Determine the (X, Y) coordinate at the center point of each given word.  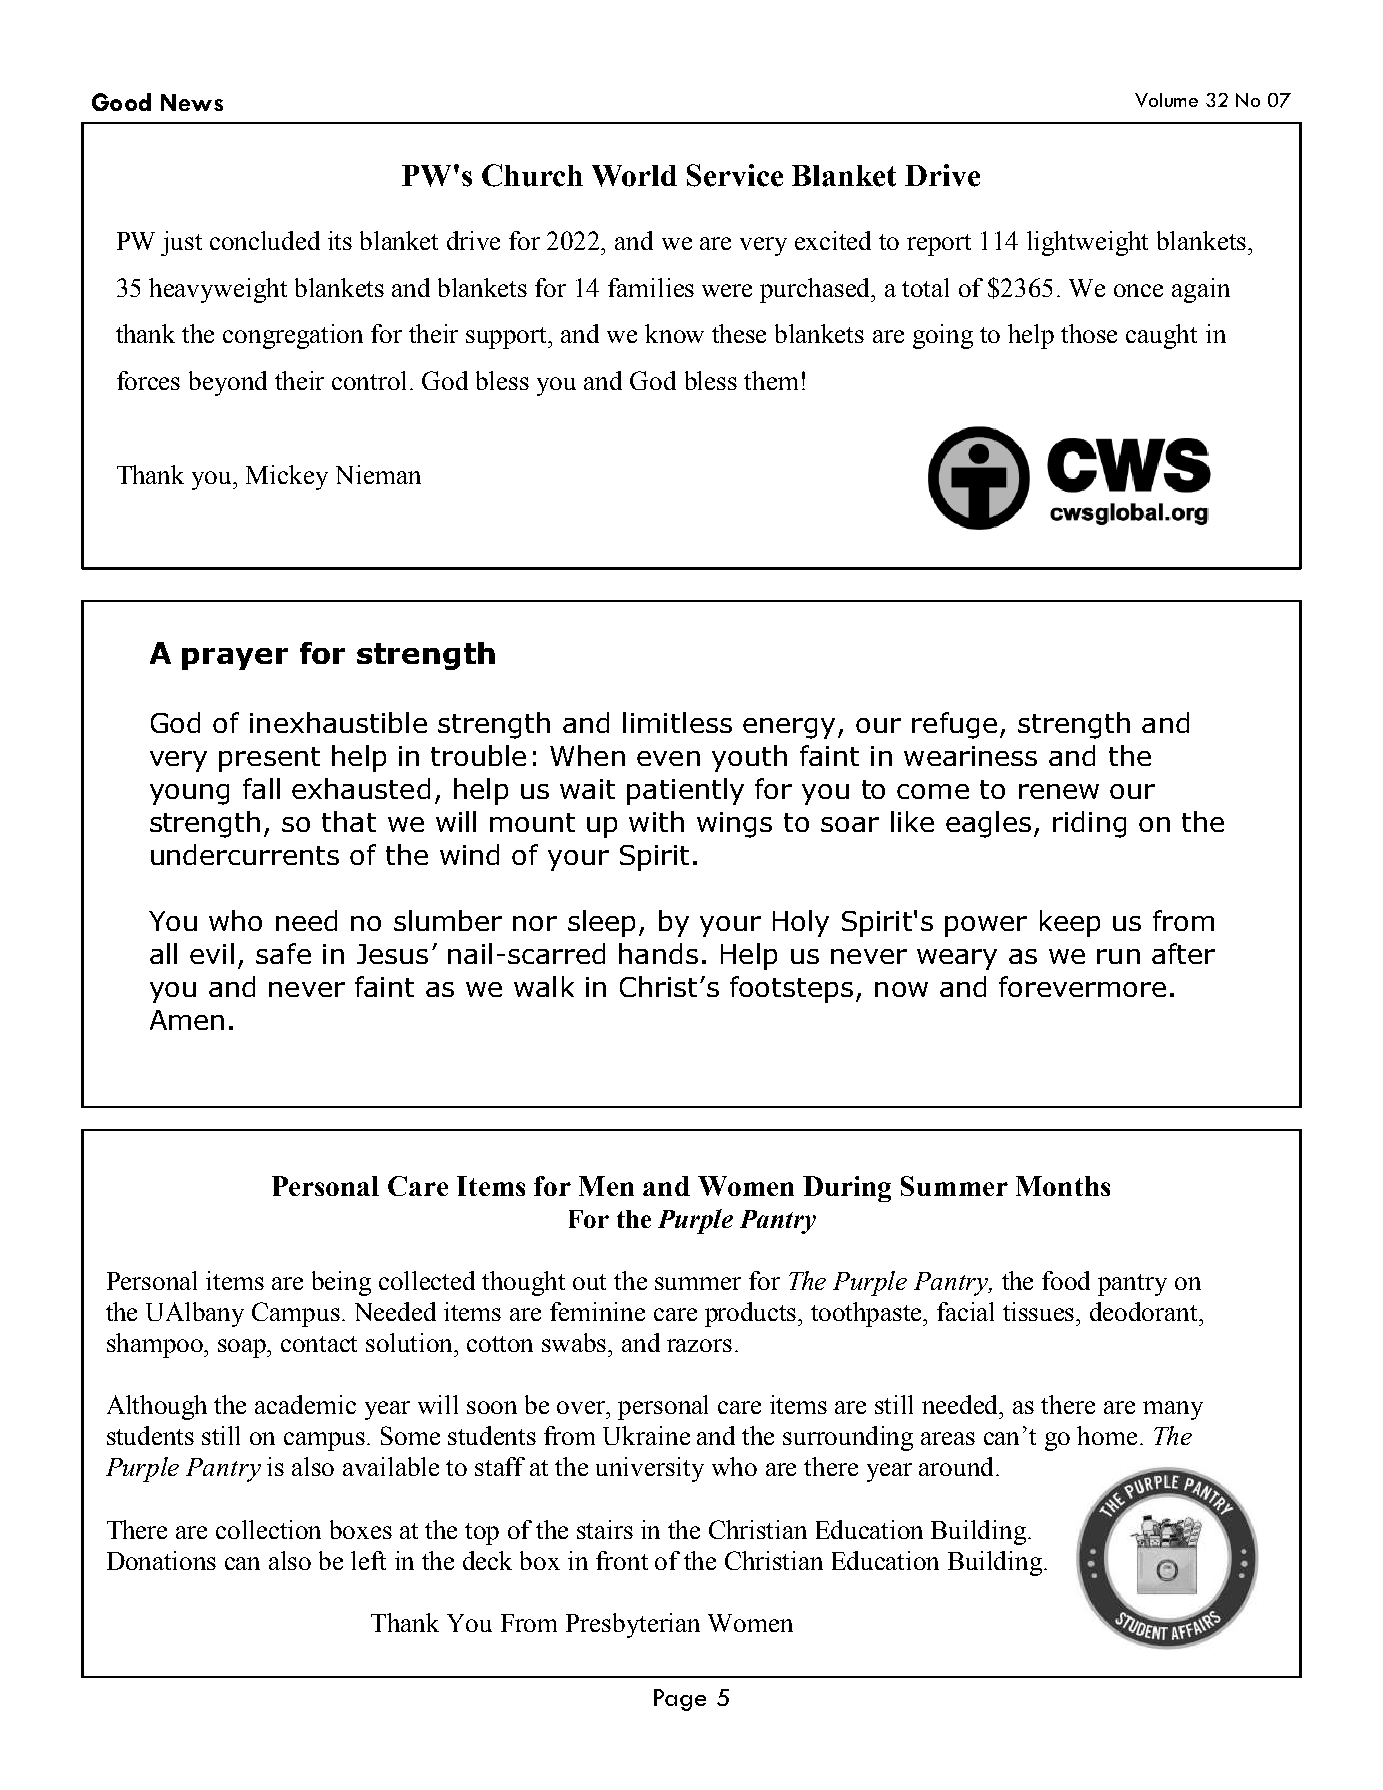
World (634, 176)
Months (1063, 1186)
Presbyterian (633, 1625)
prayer (235, 659)
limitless (677, 722)
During (847, 1189)
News (192, 102)
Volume (1166, 100)
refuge (954, 725)
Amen (187, 1020)
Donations (161, 1560)
